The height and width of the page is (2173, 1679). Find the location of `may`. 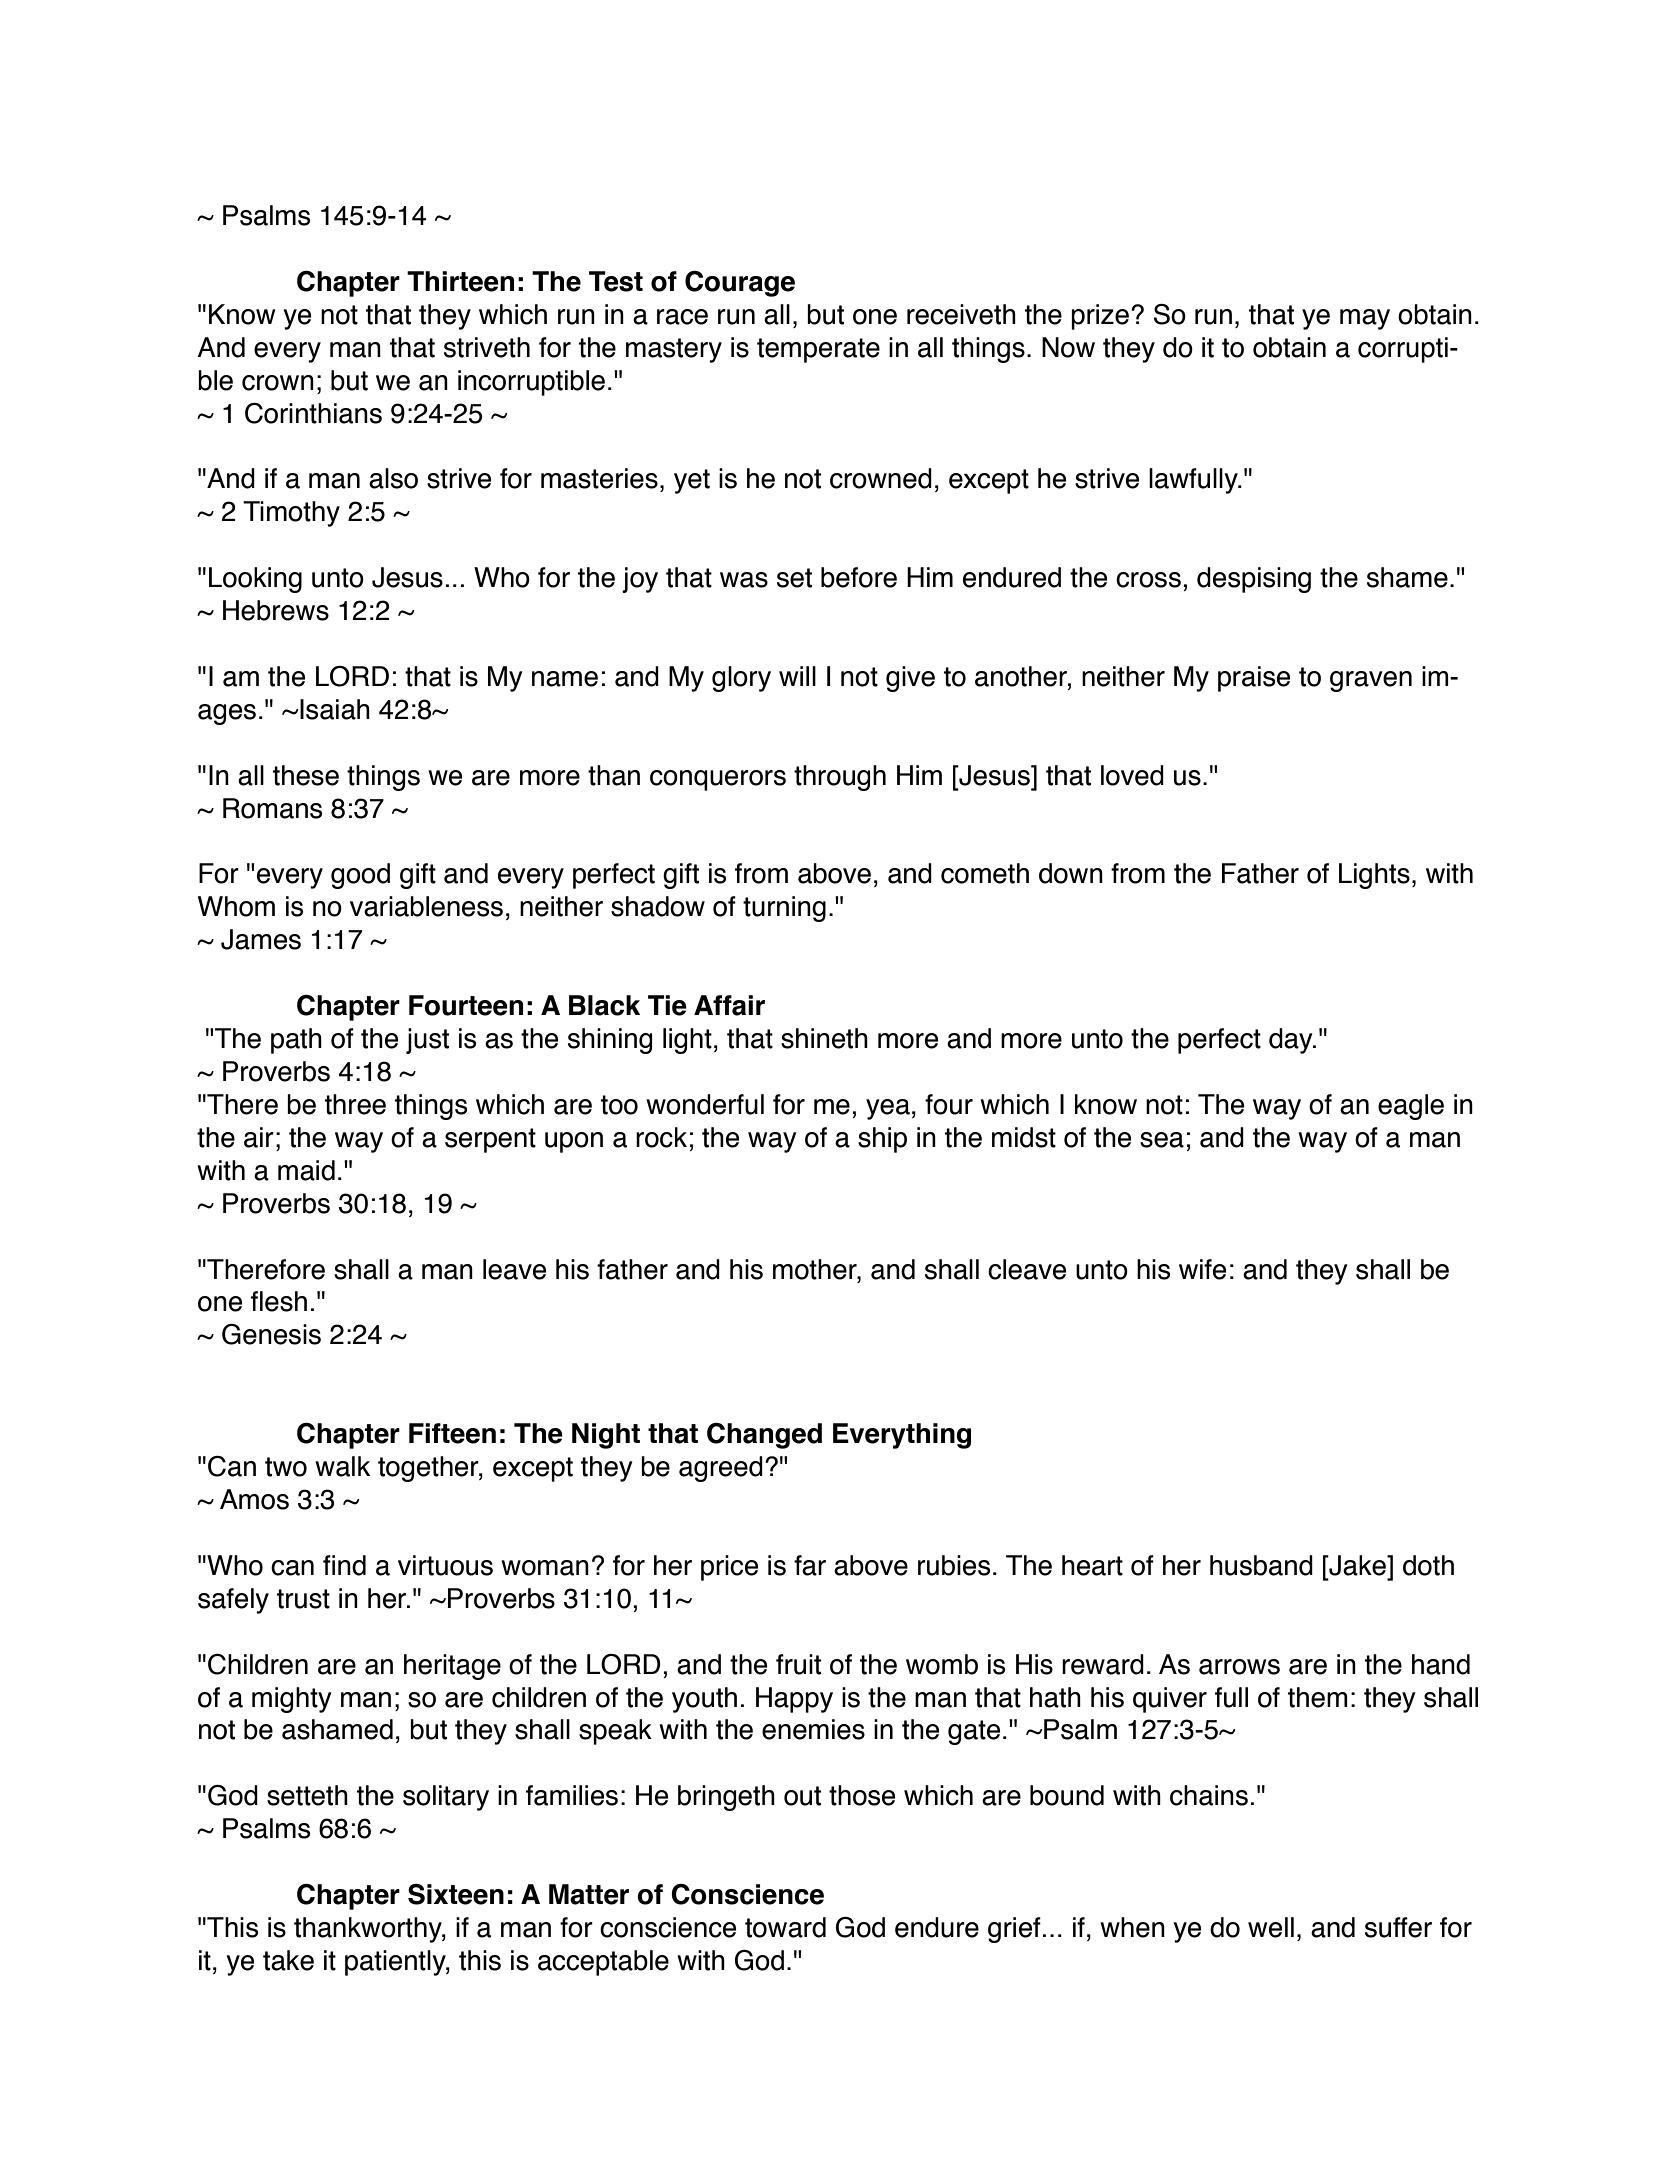

may is located at coordinates (1365, 319).
